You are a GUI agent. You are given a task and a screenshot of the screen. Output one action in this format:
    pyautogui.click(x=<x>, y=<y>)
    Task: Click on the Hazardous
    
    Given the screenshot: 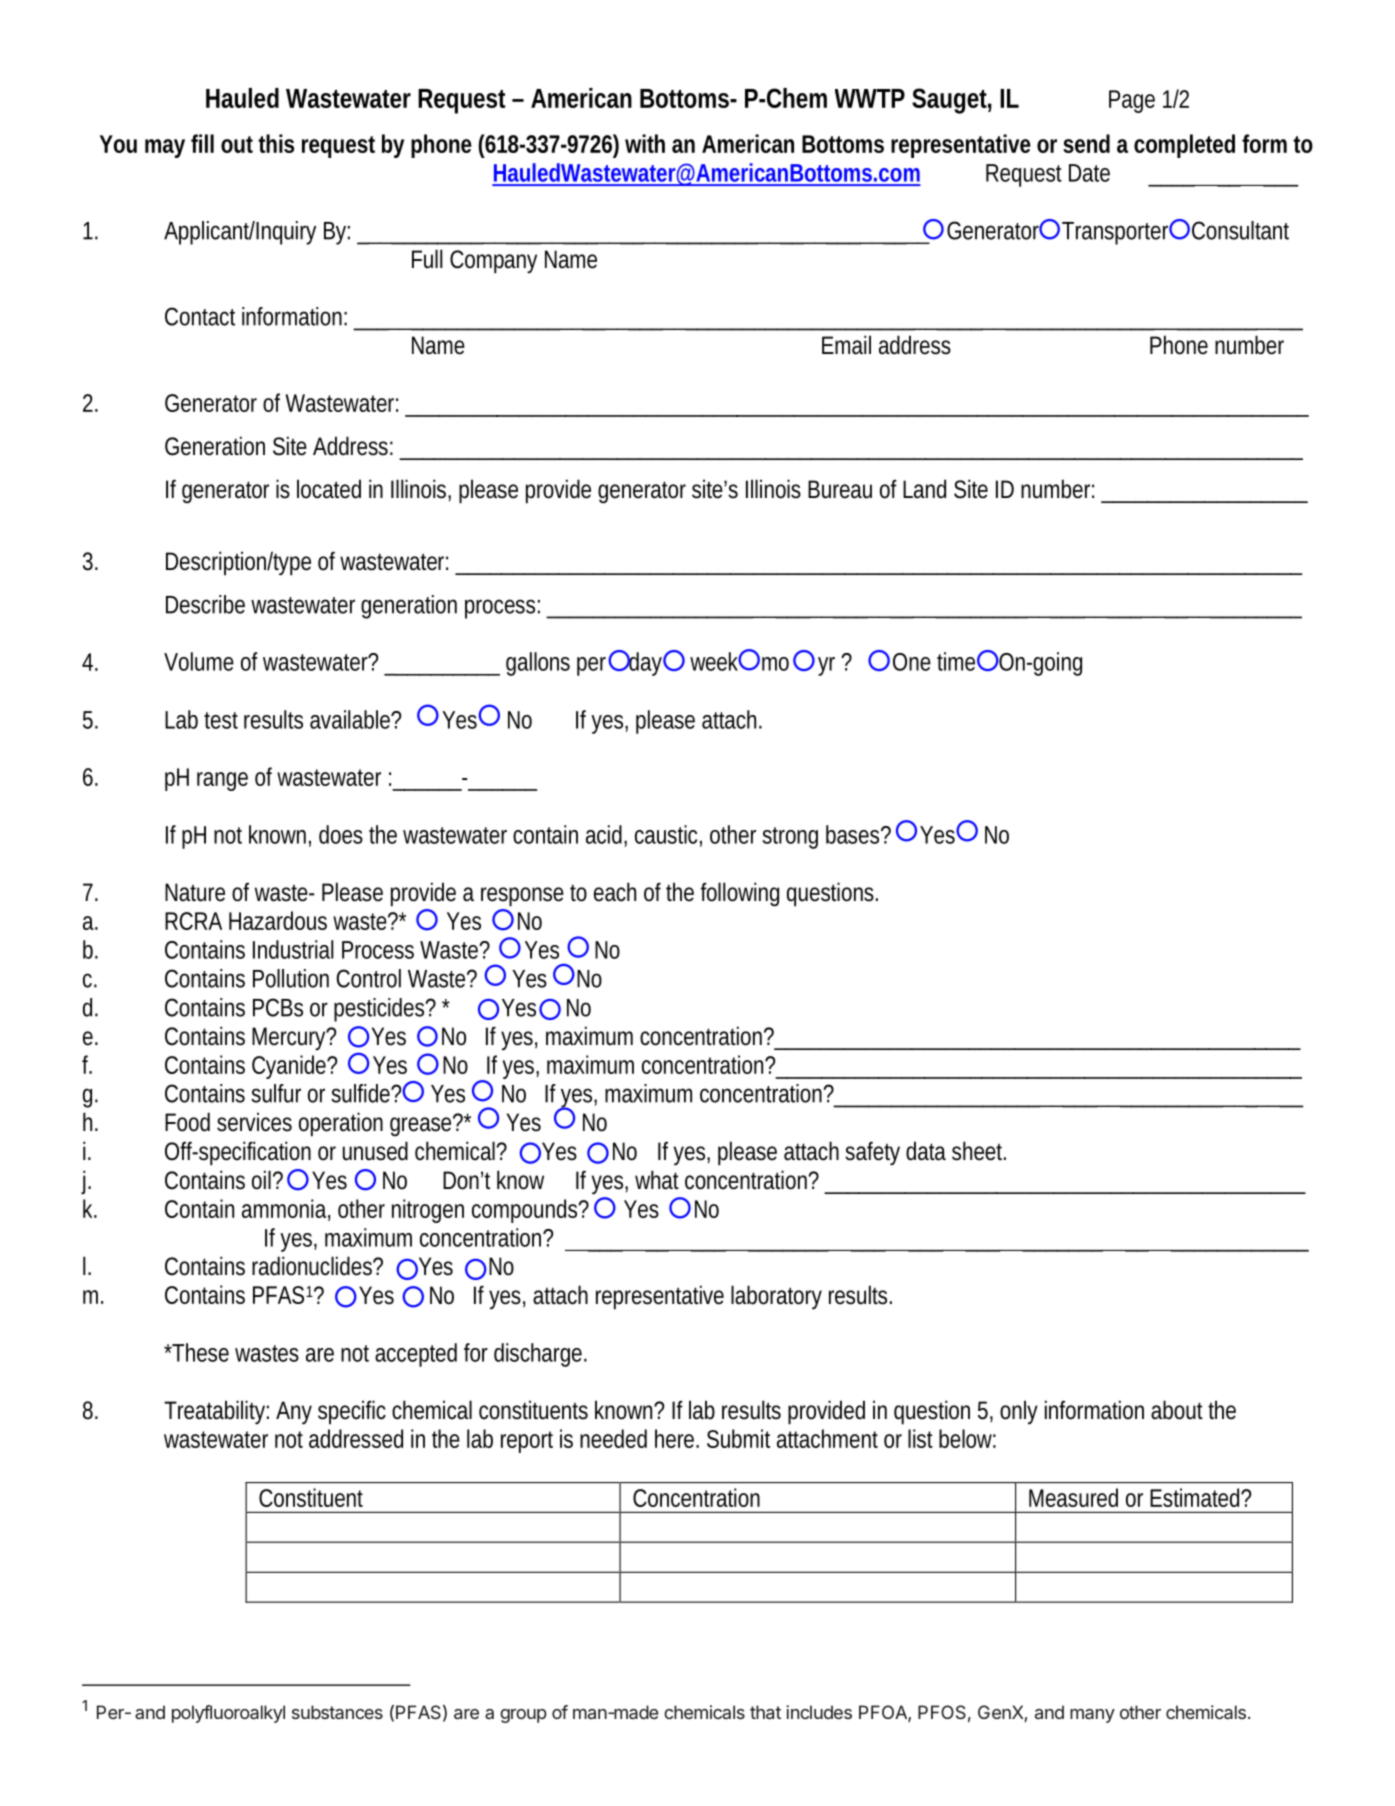 What is the action you would take?
    pyautogui.click(x=278, y=920)
